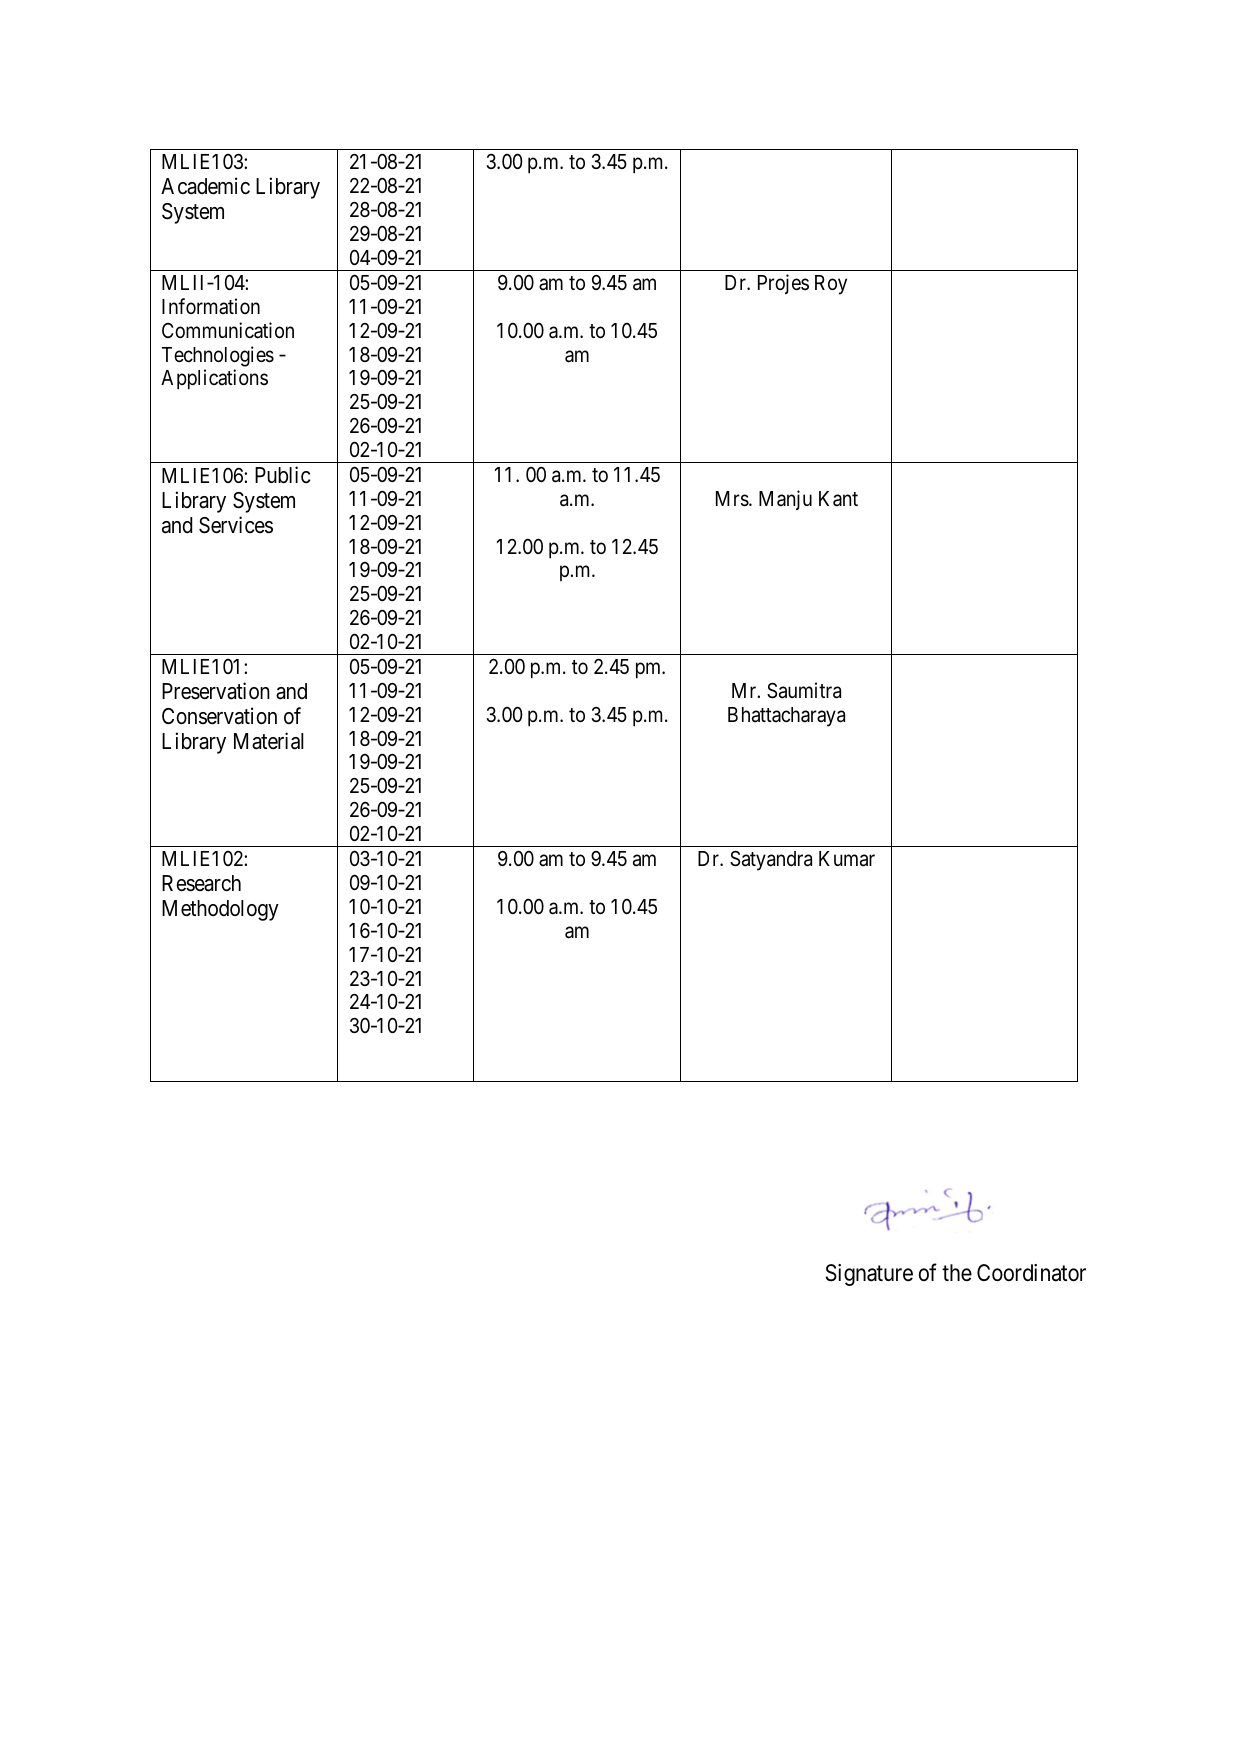  What do you see at coordinates (831, 285) in the page?
I see `Roy` at bounding box center [831, 285].
